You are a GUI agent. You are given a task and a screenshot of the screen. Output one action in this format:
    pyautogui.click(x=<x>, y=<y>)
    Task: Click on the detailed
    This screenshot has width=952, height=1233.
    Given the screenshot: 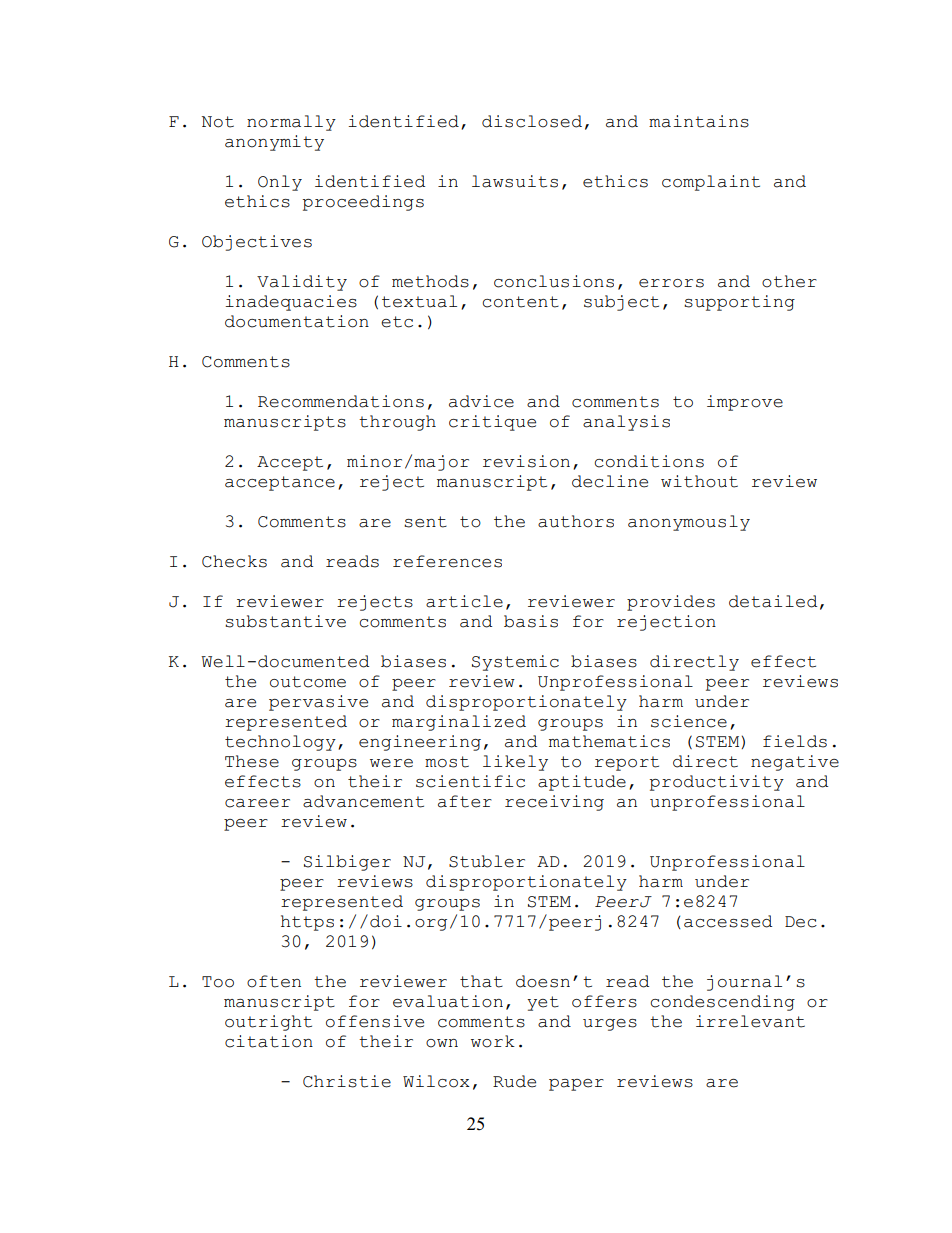 What is the action you would take?
    pyautogui.click(x=773, y=601)
